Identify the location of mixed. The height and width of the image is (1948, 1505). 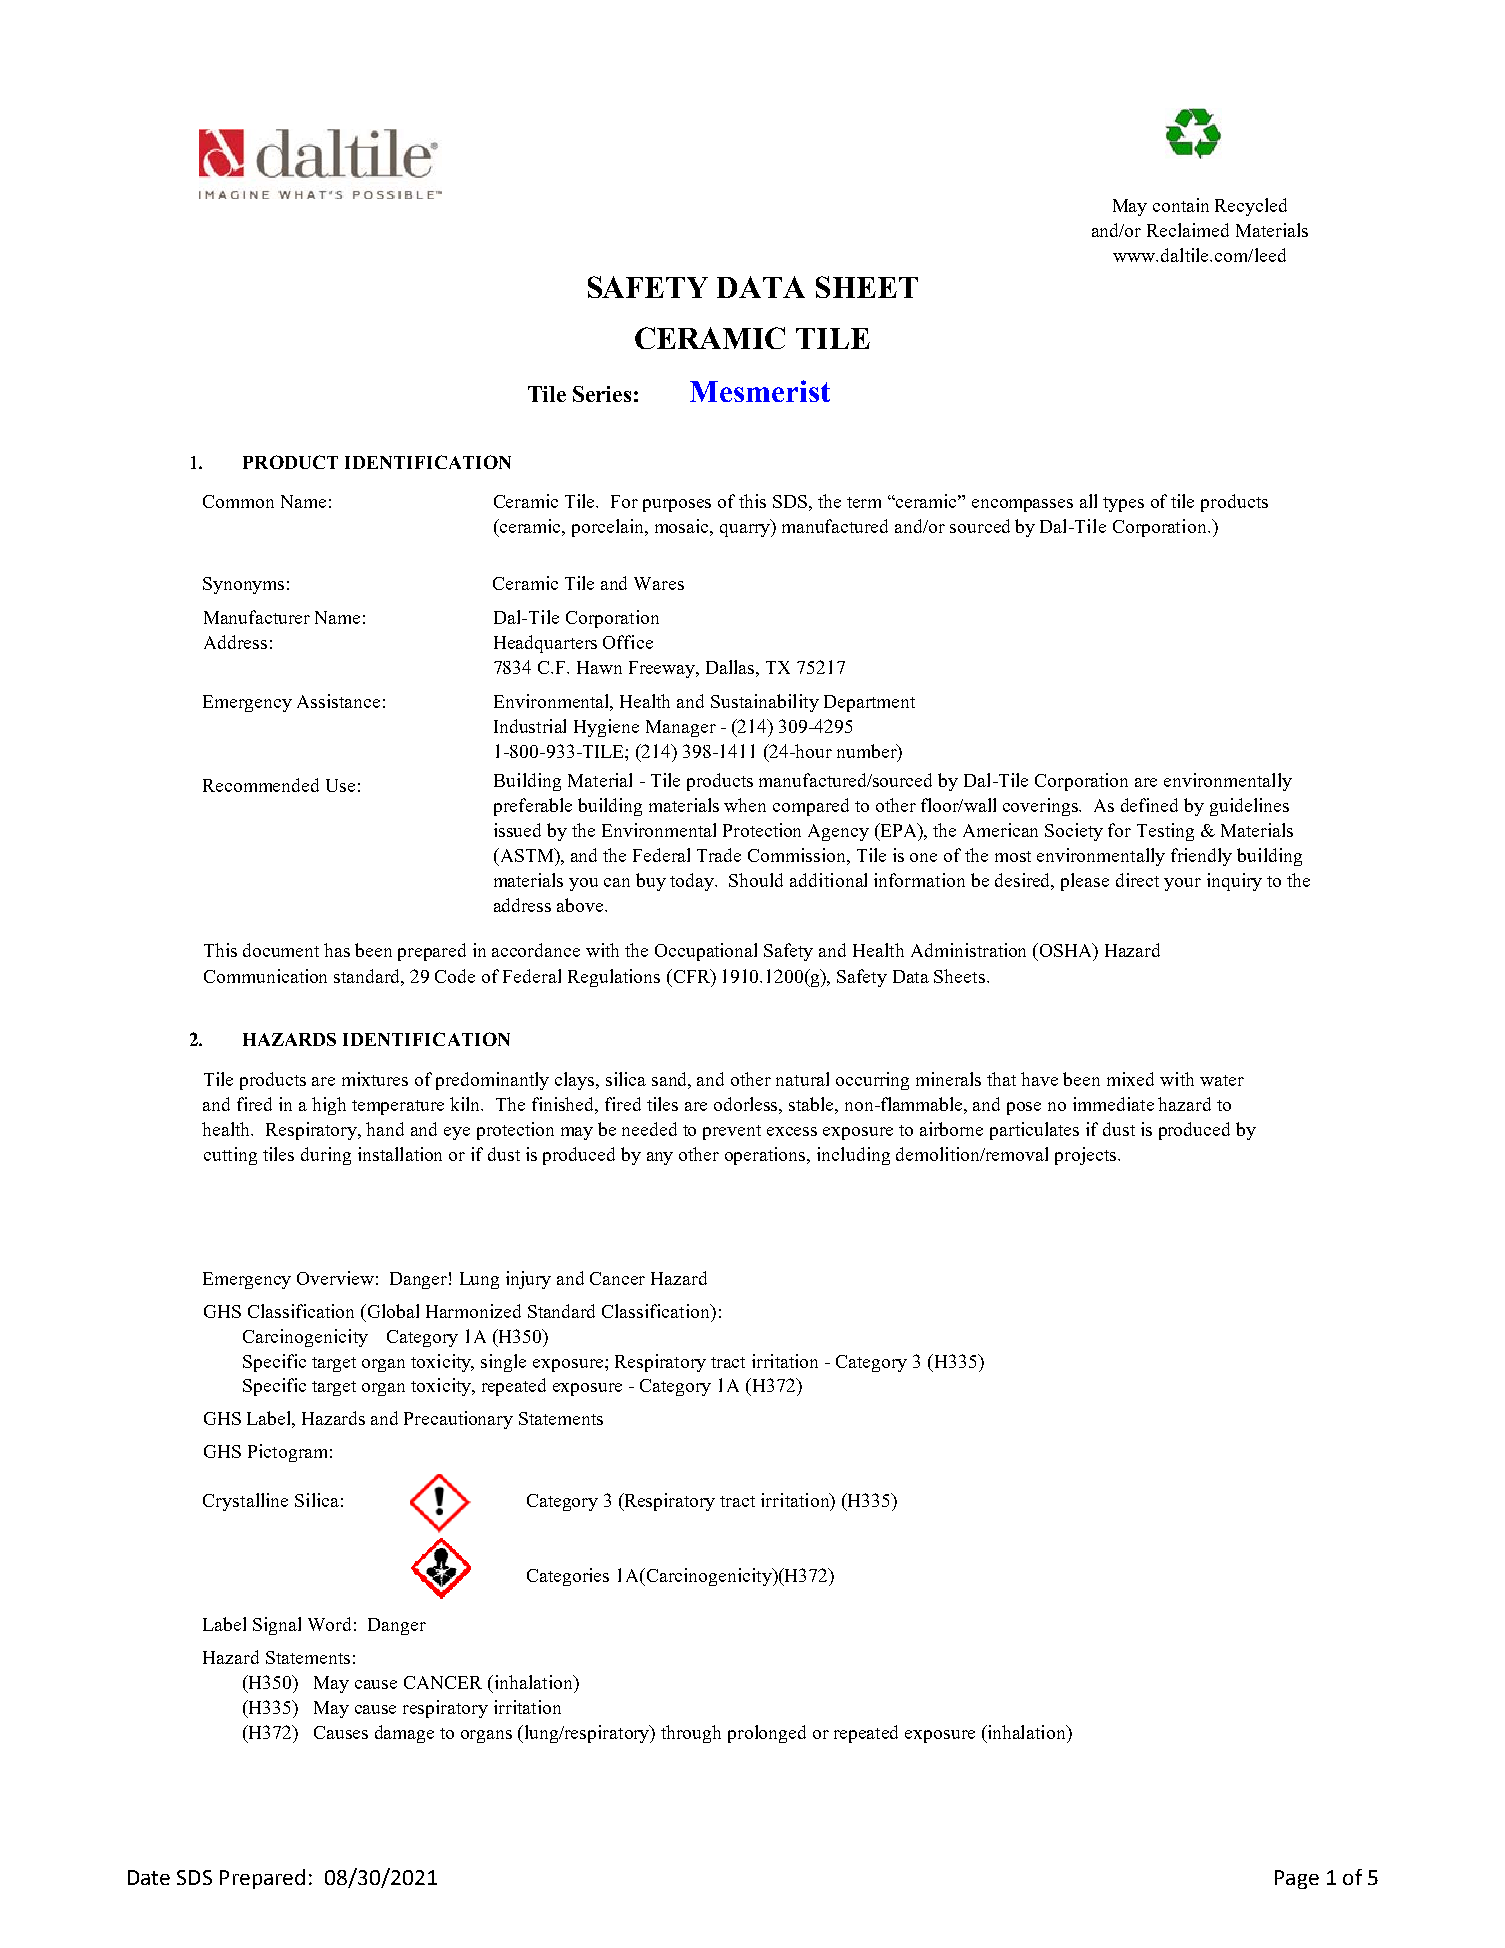
(1130, 1079).
